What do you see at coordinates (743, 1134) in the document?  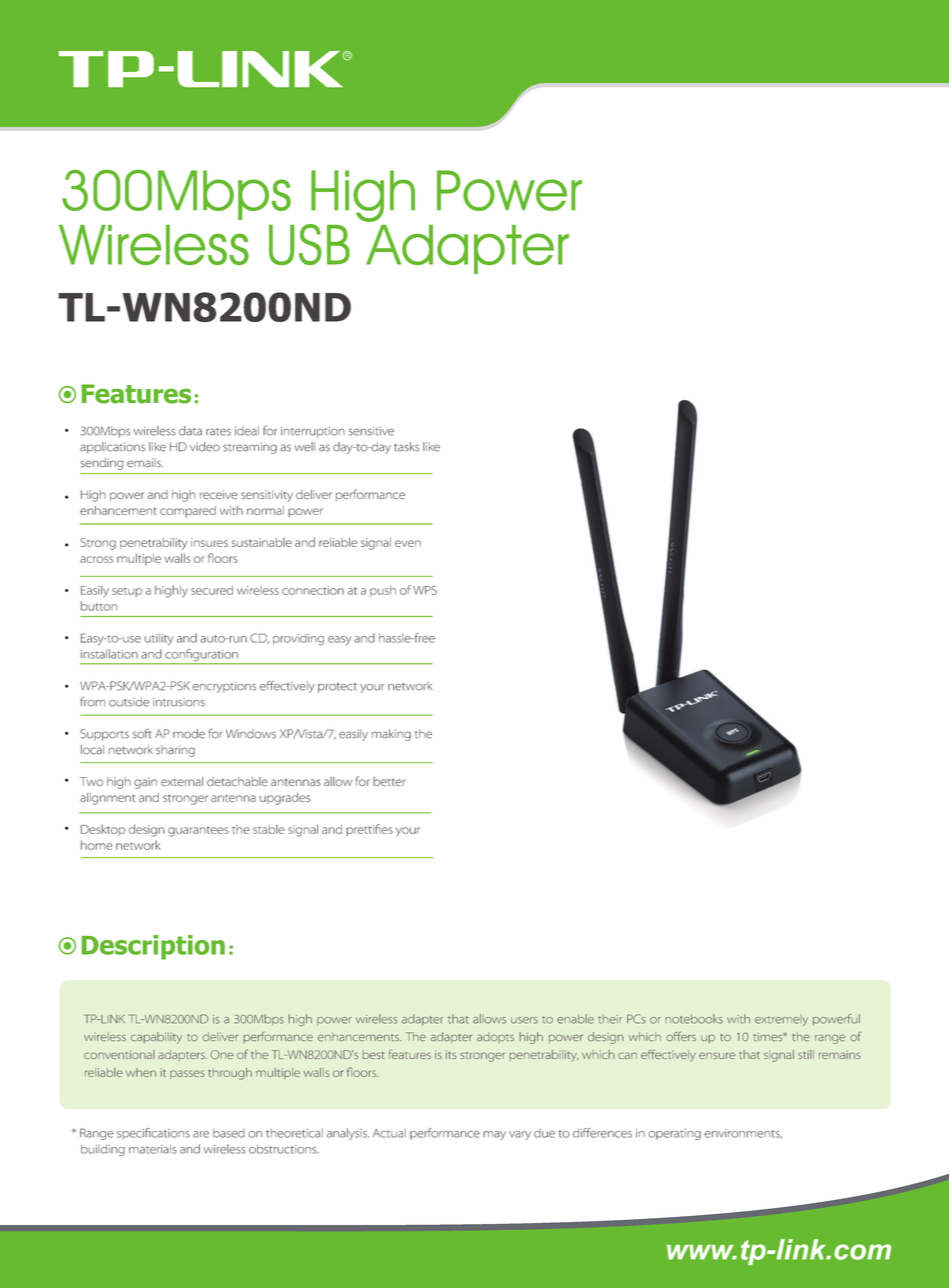 I see `environments` at bounding box center [743, 1134].
